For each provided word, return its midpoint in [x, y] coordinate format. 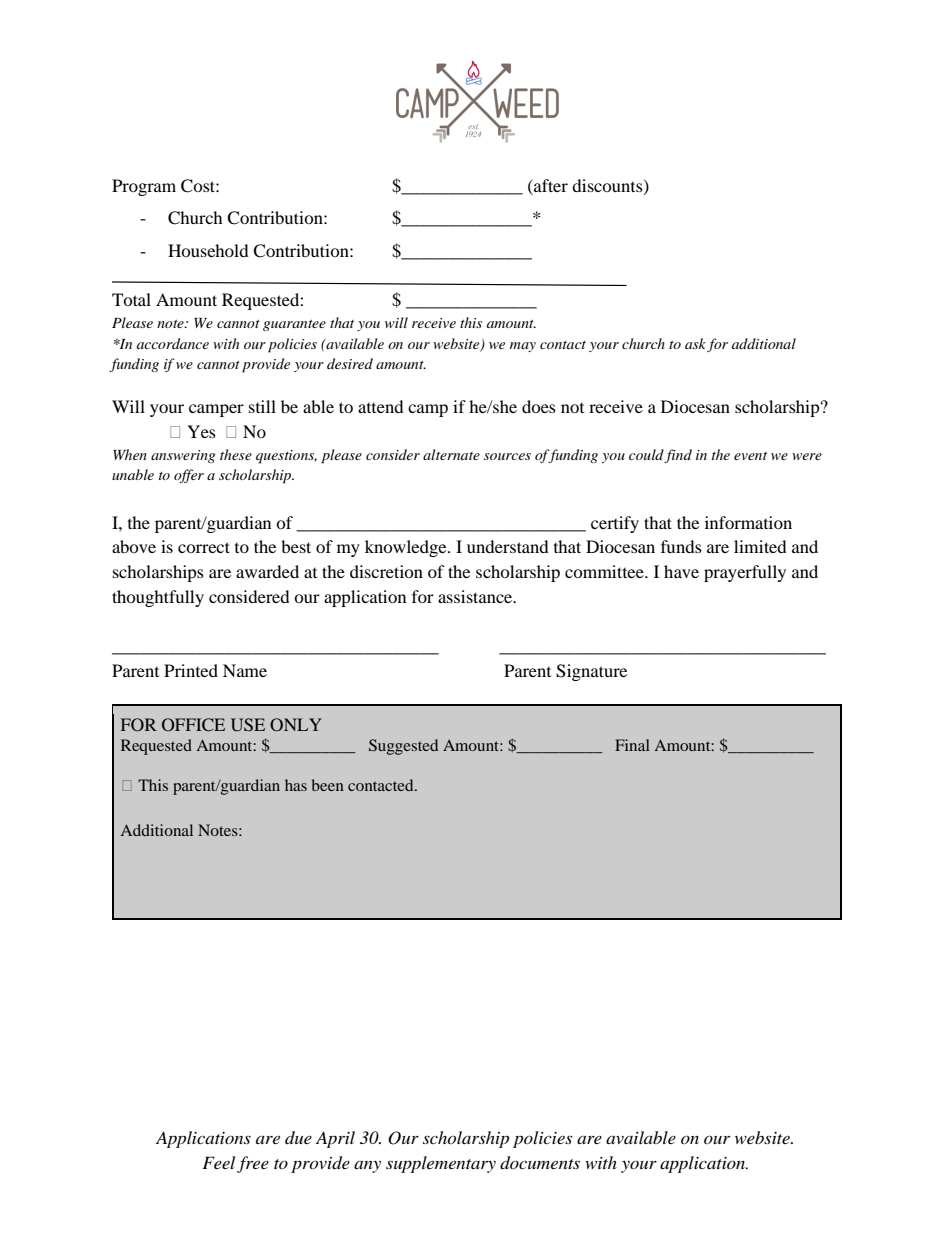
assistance [476, 596]
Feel [218, 1162]
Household [208, 250]
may [523, 347]
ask [695, 343]
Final [632, 745]
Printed [191, 670]
